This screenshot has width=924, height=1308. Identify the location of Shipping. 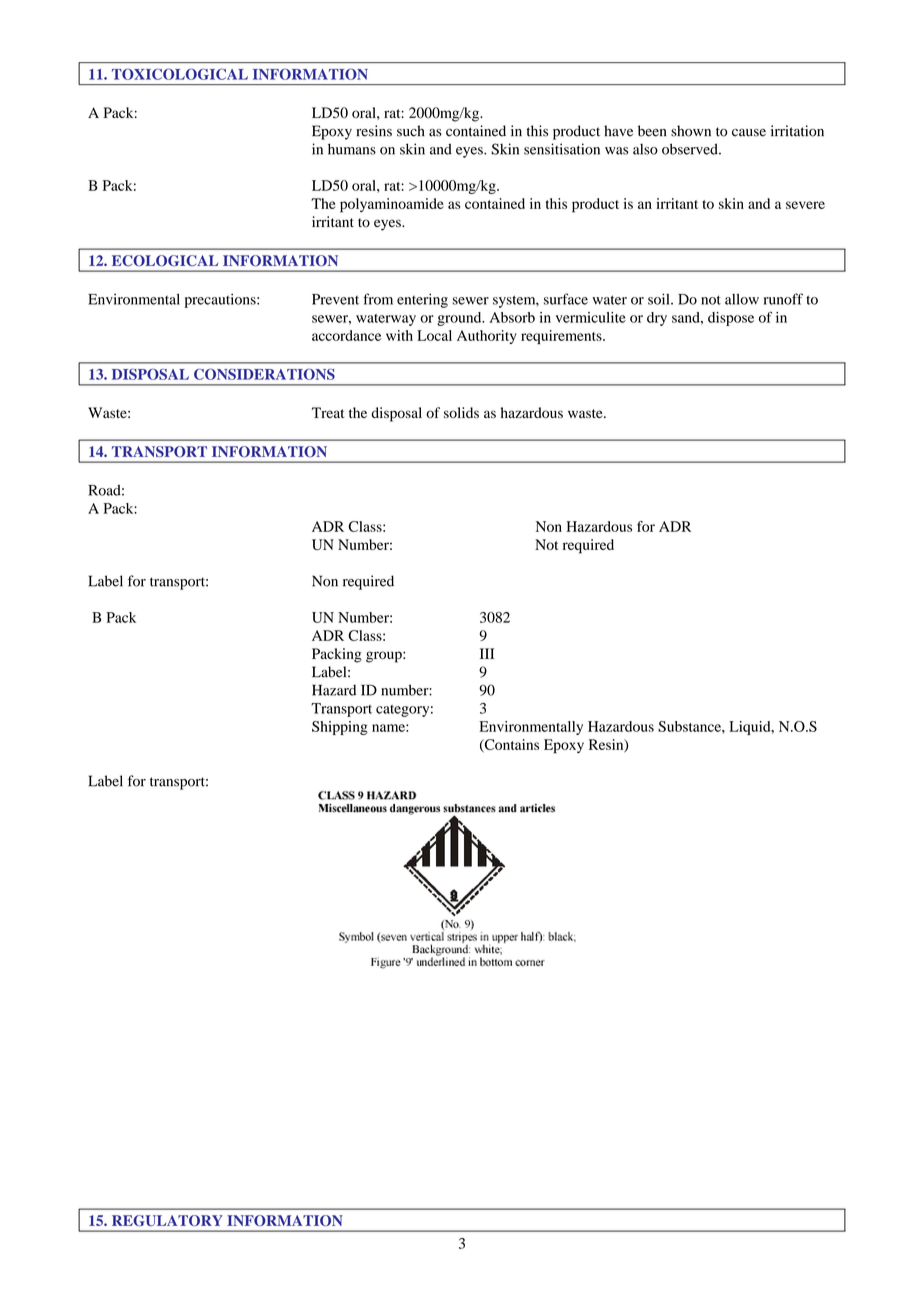
(340, 728).
